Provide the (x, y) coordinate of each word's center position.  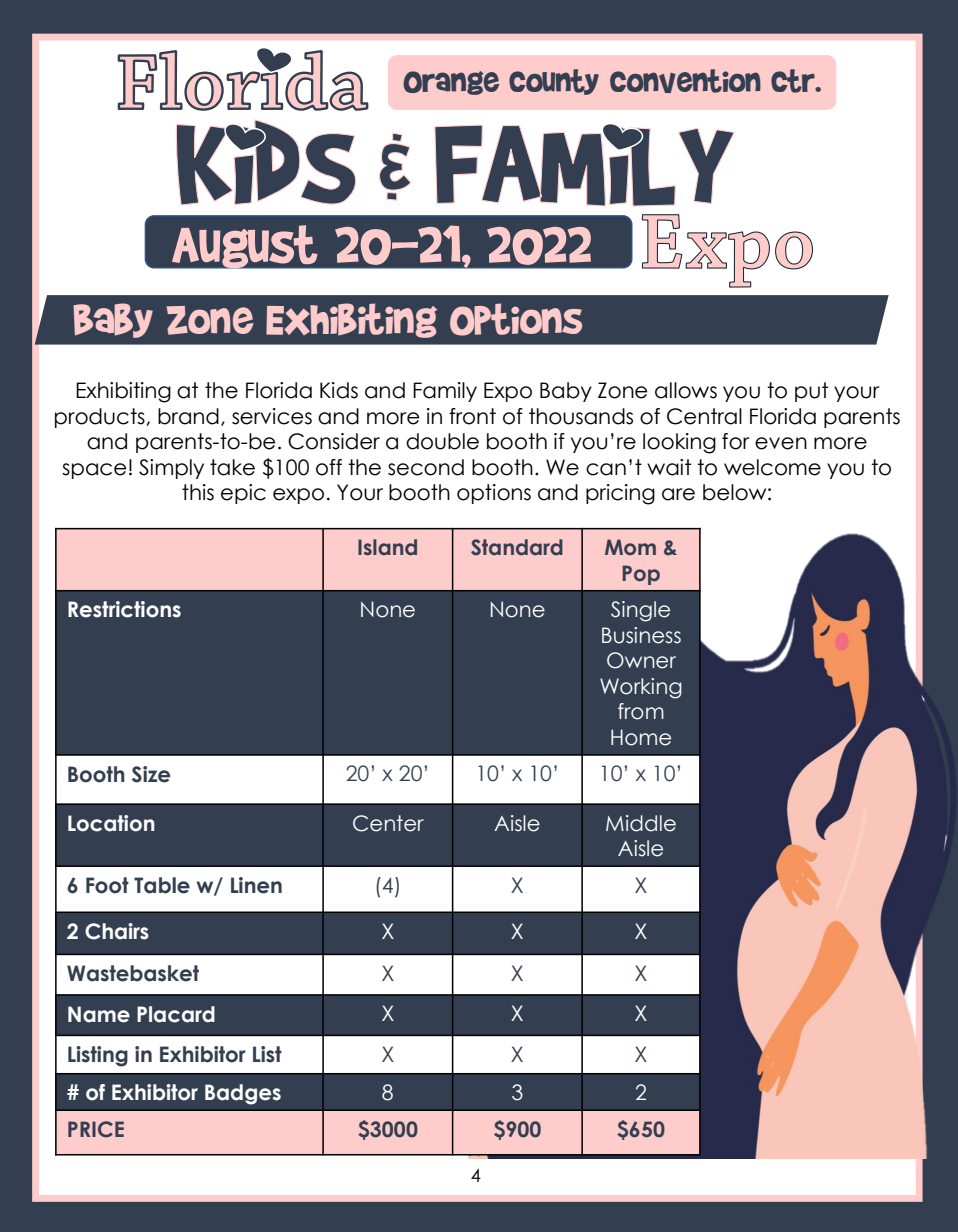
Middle (641, 823)
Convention (685, 81)
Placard (176, 1014)
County (554, 82)
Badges (243, 1094)
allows (686, 390)
